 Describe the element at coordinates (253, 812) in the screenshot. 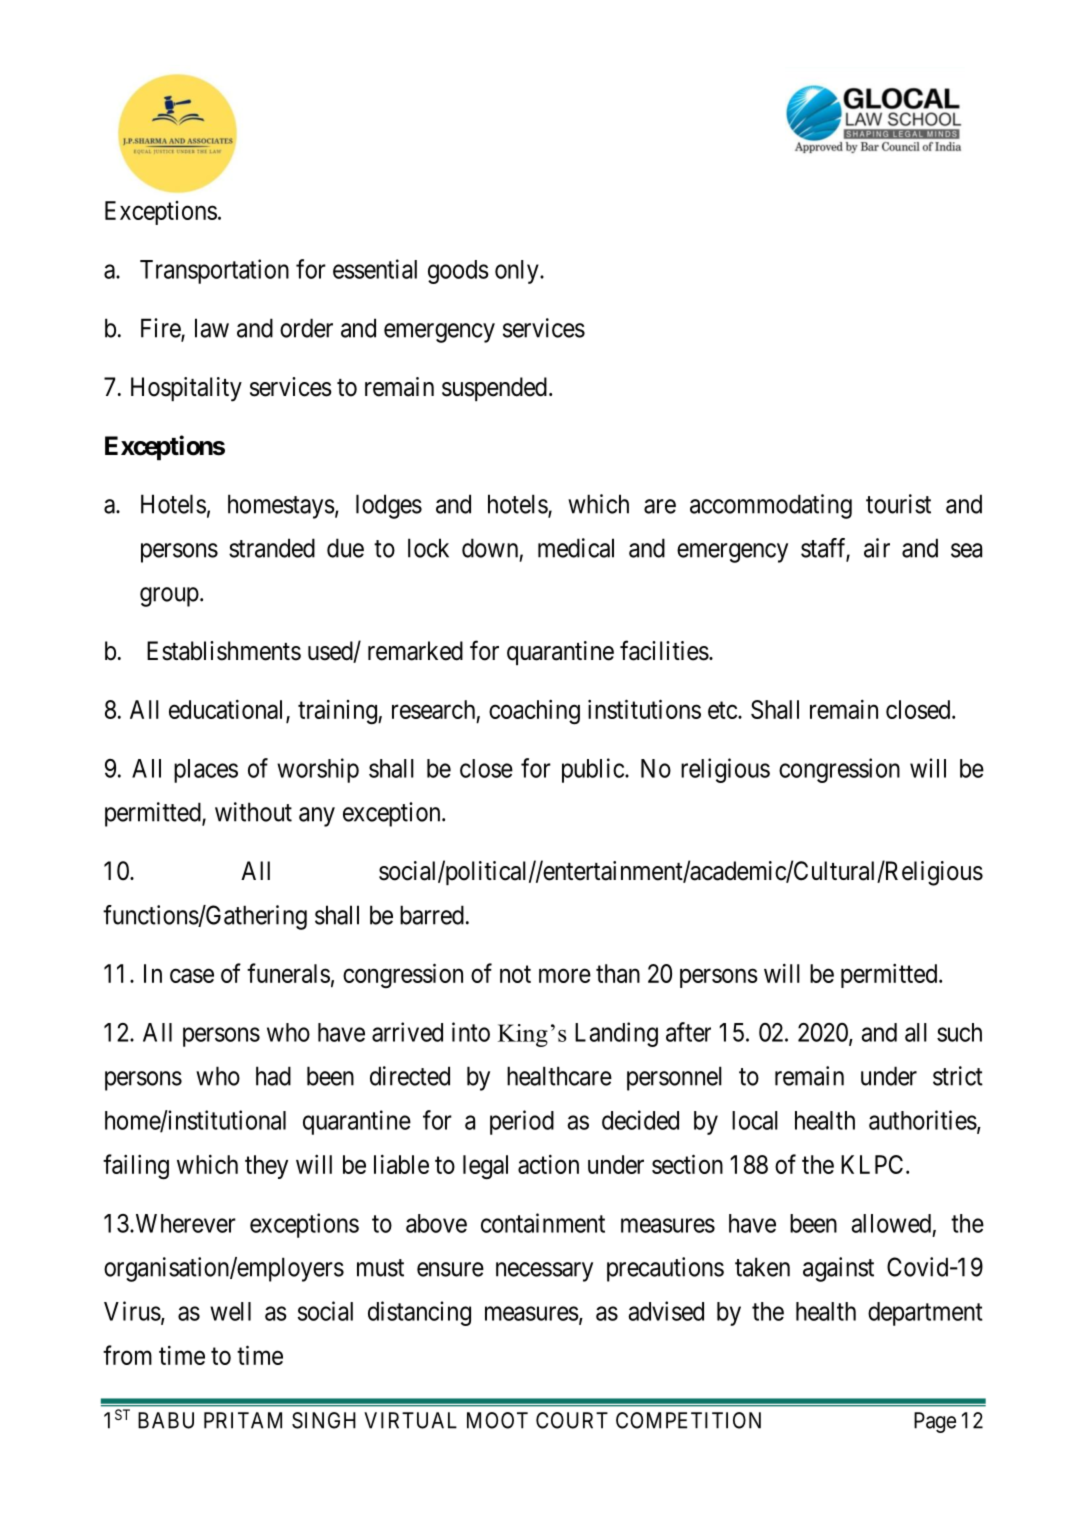

I see `without` at that location.
